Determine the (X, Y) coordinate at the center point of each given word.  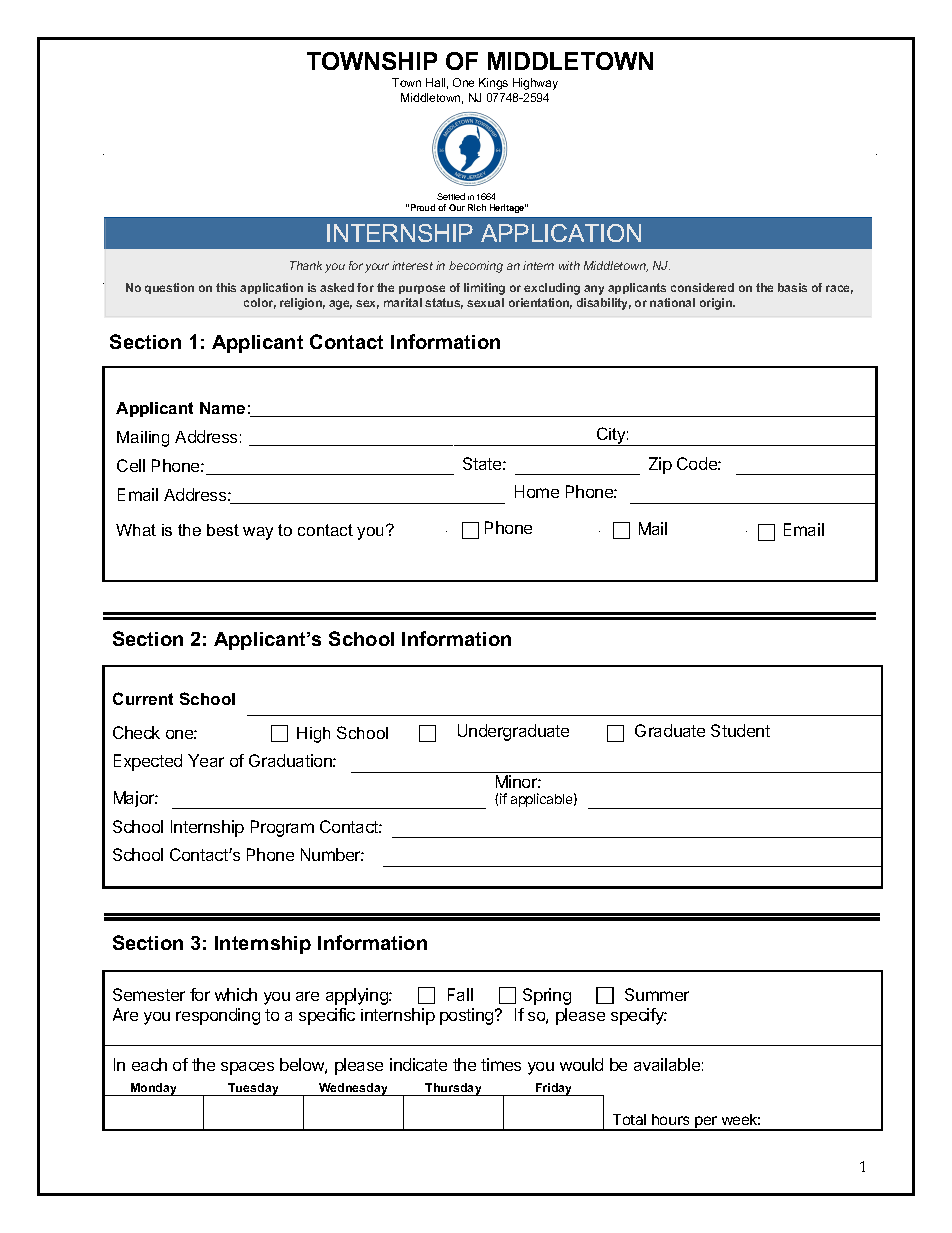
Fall (460, 994)
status (444, 303)
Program (282, 828)
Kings (493, 84)
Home (537, 491)
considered (702, 287)
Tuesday (253, 1089)
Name (222, 408)
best (223, 530)
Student (740, 730)
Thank (306, 265)
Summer (657, 994)
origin (717, 304)
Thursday (454, 1089)
